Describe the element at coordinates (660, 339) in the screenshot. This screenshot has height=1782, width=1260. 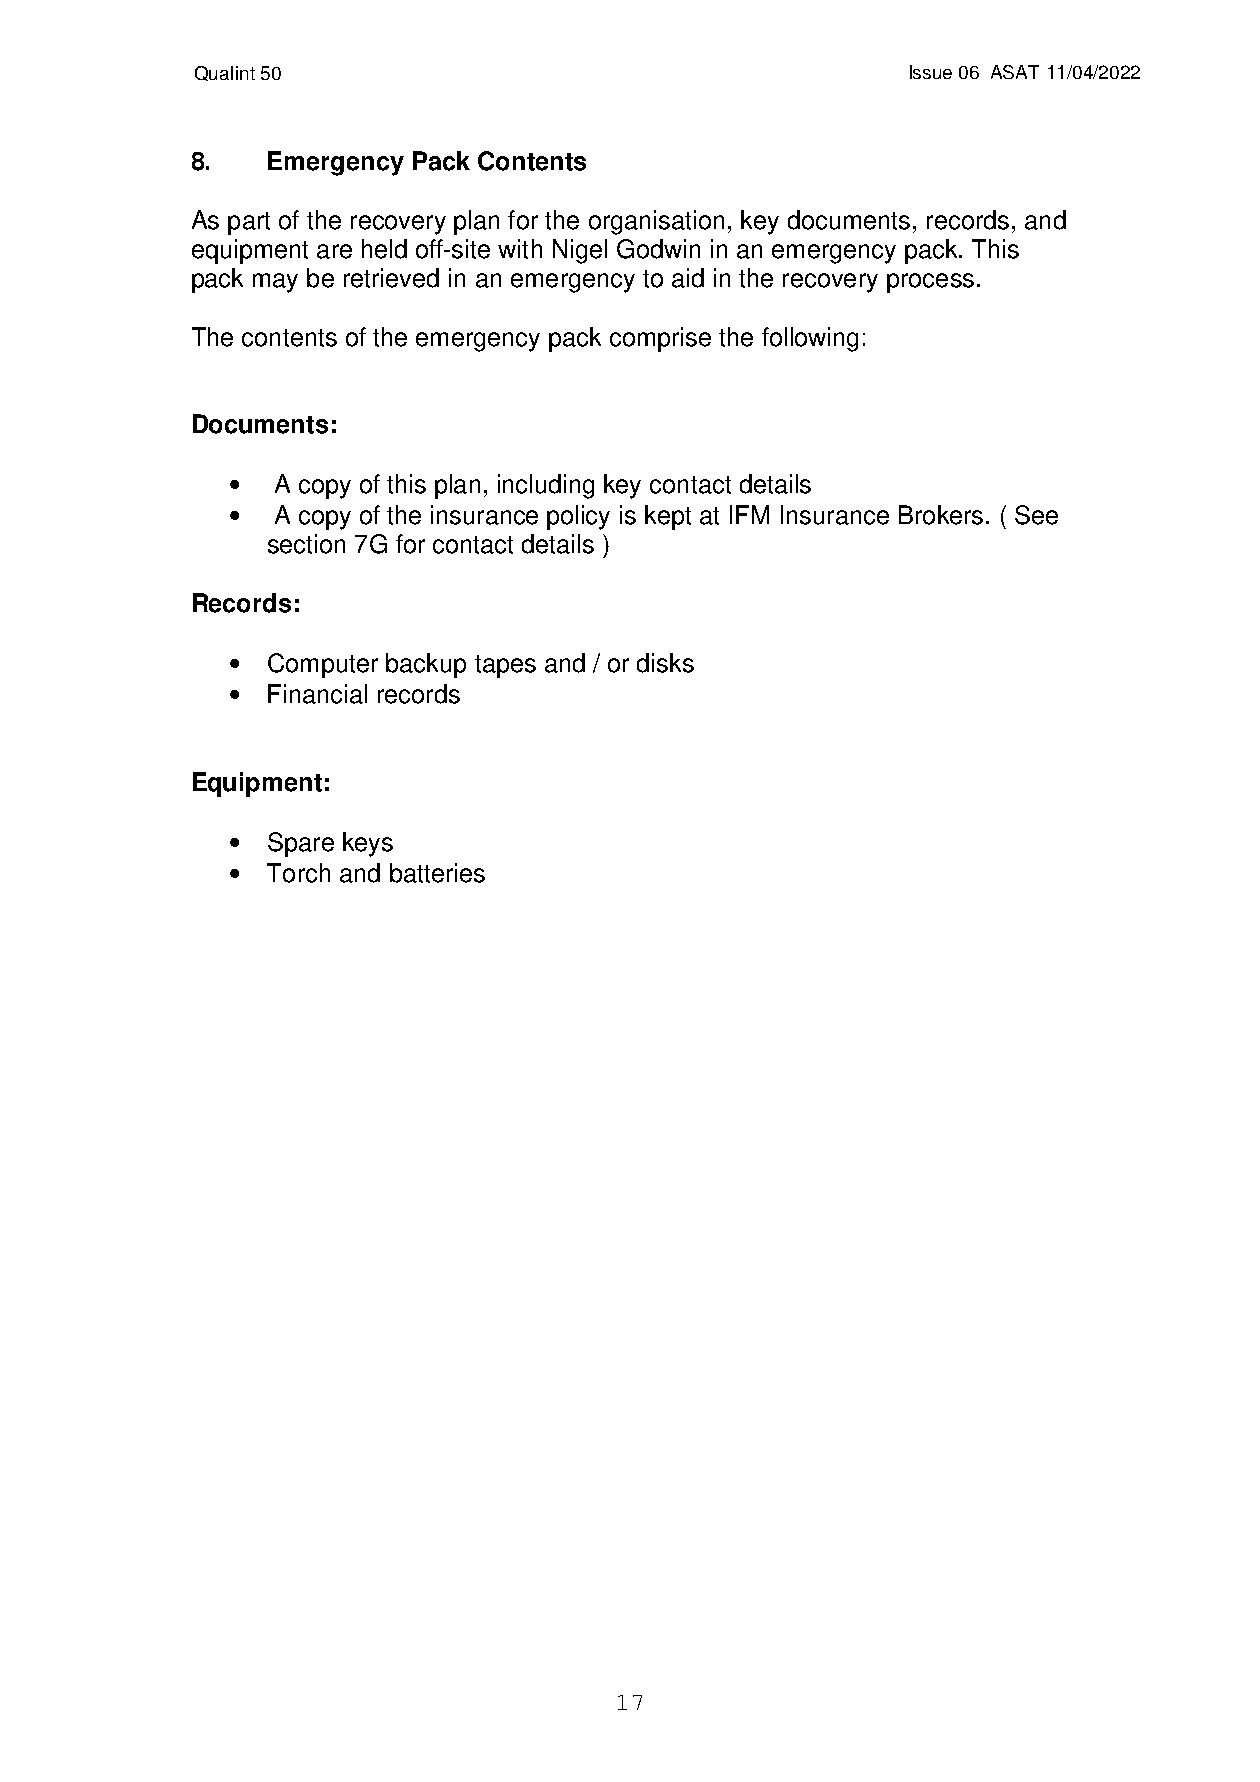
I see `comprise` at that location.
